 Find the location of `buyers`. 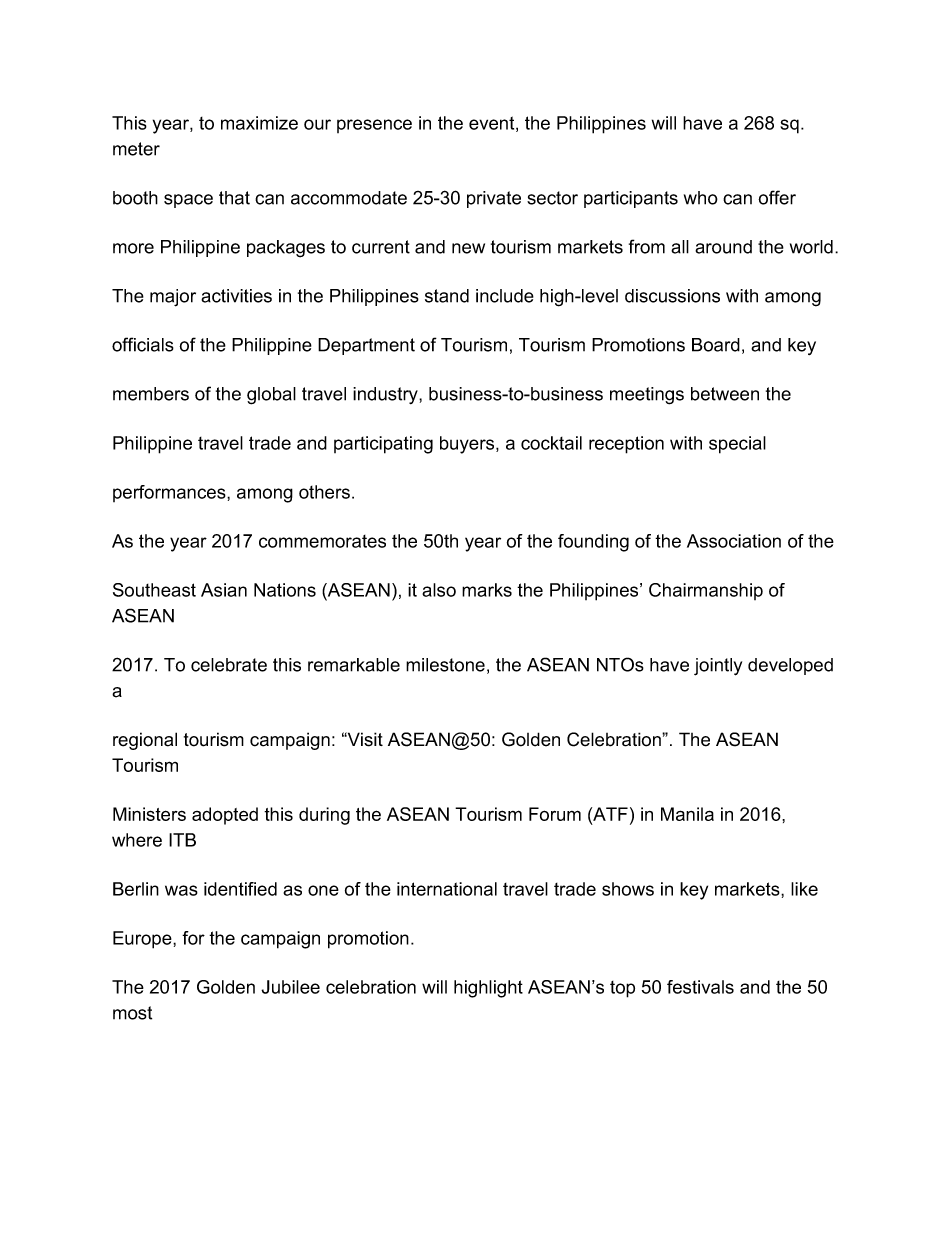

buyers is located at coordinates (467, 445).
